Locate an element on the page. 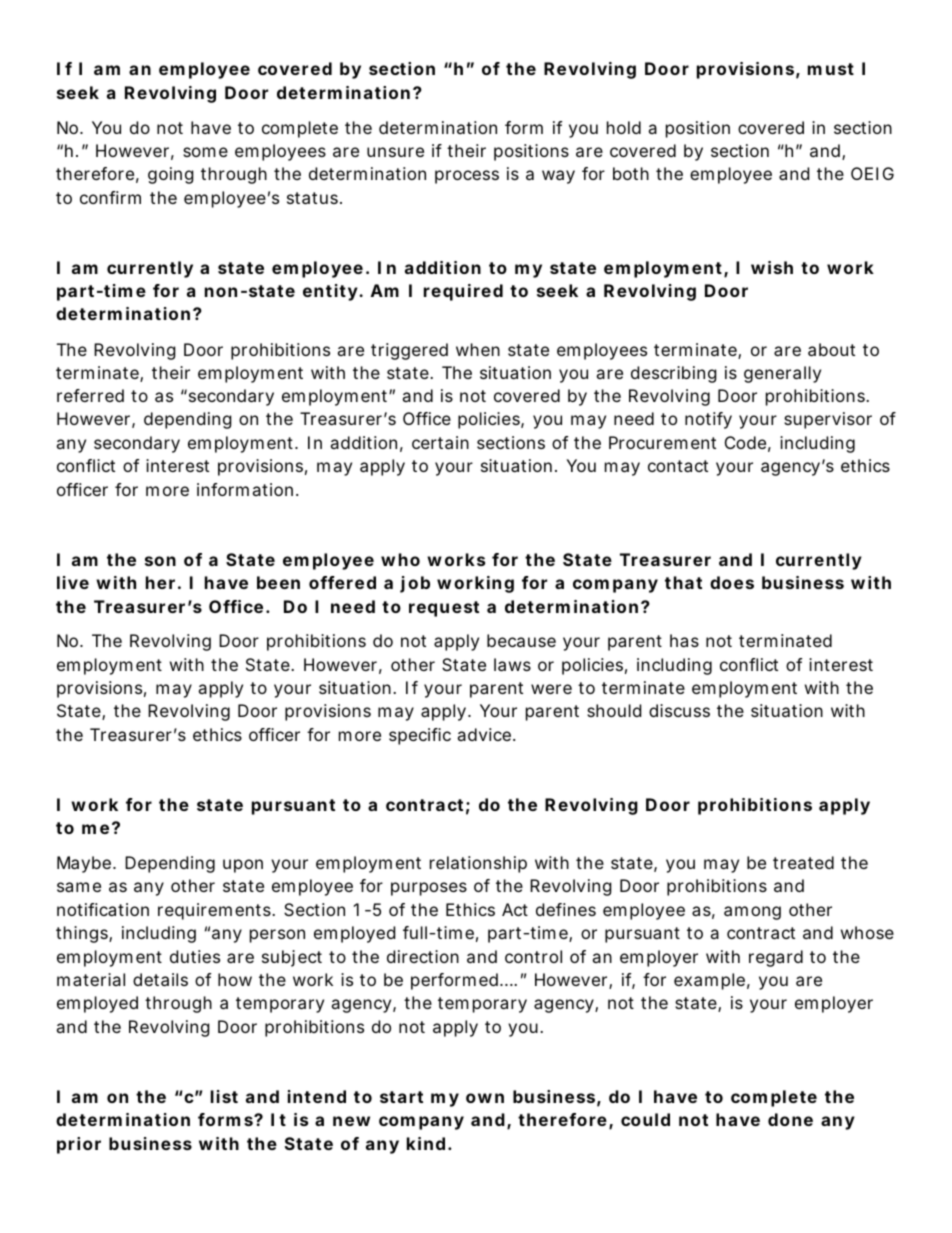 This page has height=1233, width=952. certain is located at coordinates (440, 442).
